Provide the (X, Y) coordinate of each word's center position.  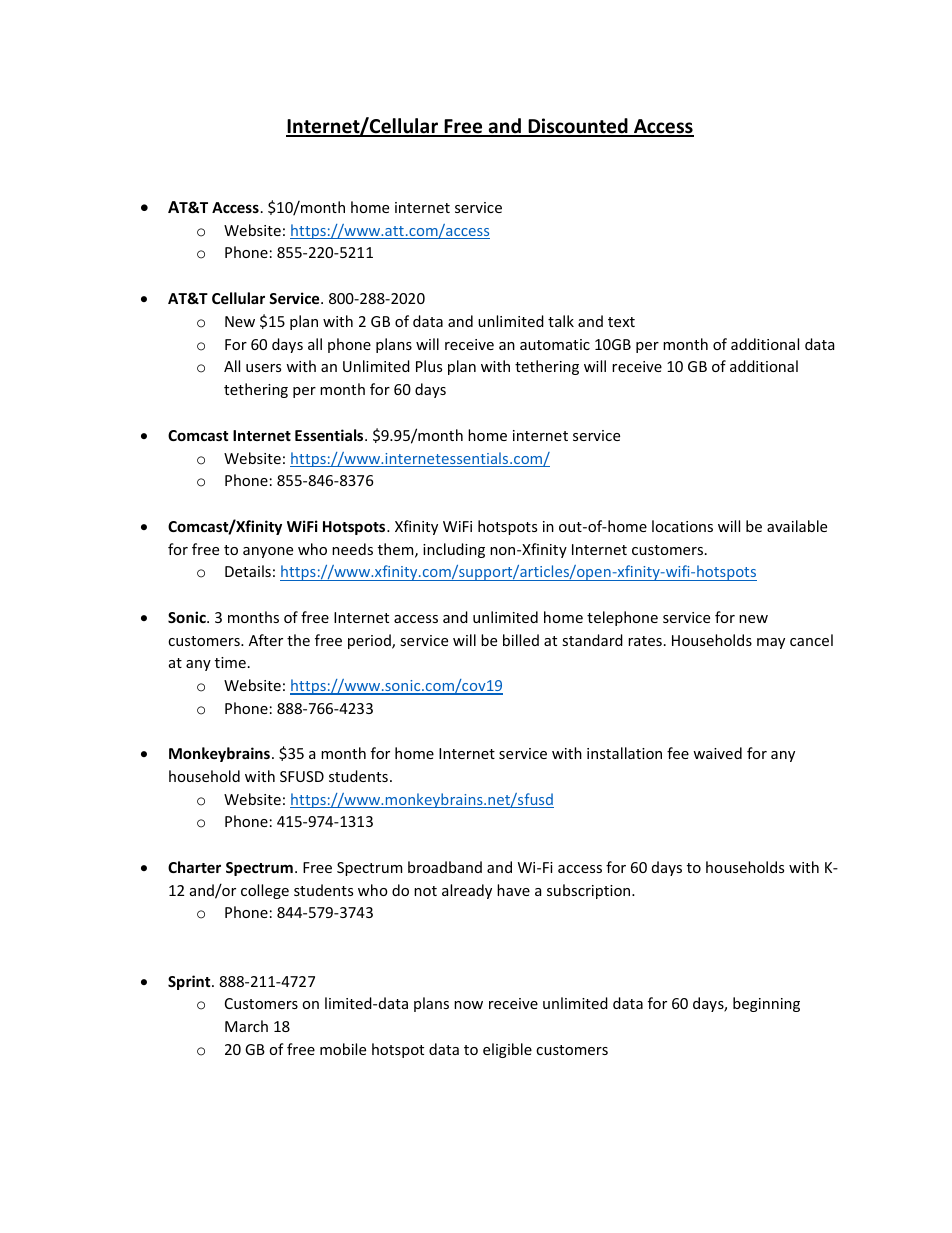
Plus (429, 366)
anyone (268, 552)
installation (624, 753)
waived (717, 753)
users (263, 368)
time (230, 662)
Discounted (578, 127)
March (246, 1026)
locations (682, 526)
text (621, 322)
